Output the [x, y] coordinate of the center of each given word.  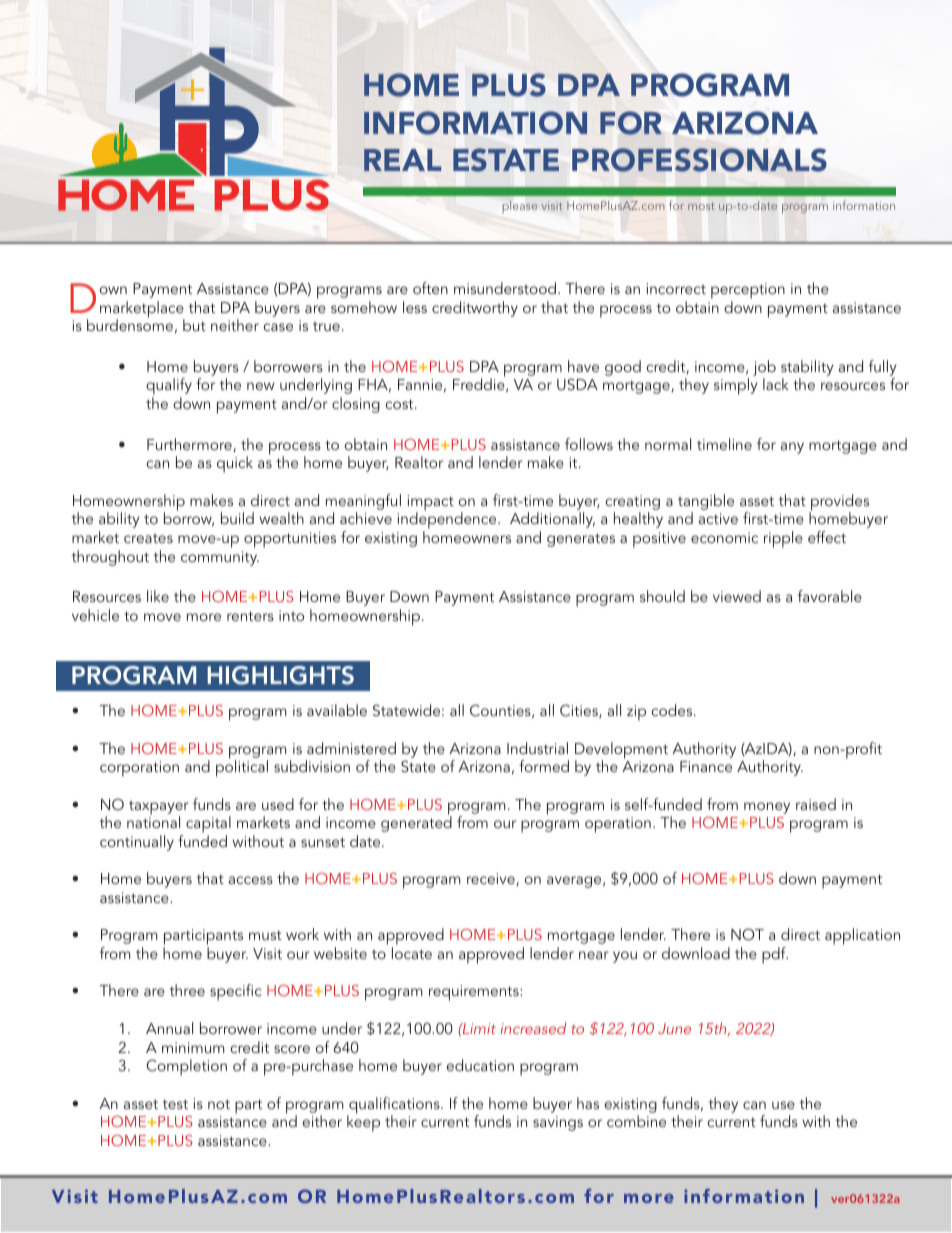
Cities [580, 711]
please [520, 206]
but [194, 325]
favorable [830, 596]
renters [250, 616]
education [480, 1065]
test [175, 1104]
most [701, 206]
